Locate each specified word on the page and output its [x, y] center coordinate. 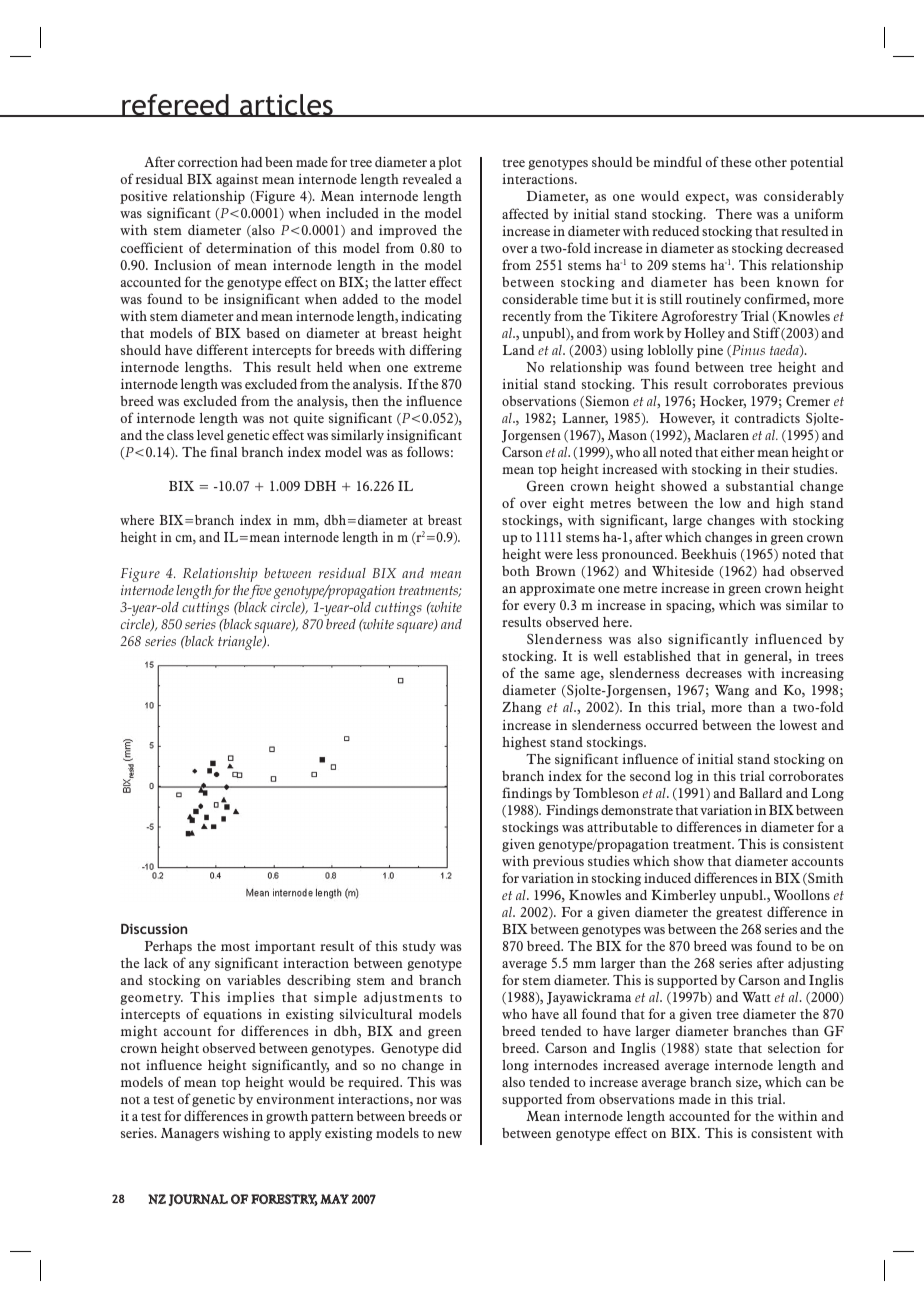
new [450, 1134]
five [260, 592]
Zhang [522, 708]
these [736, 162]
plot [450, 163]
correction [208, 162]
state [718, 1049]
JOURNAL [198, 1200]
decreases [714, 673]
